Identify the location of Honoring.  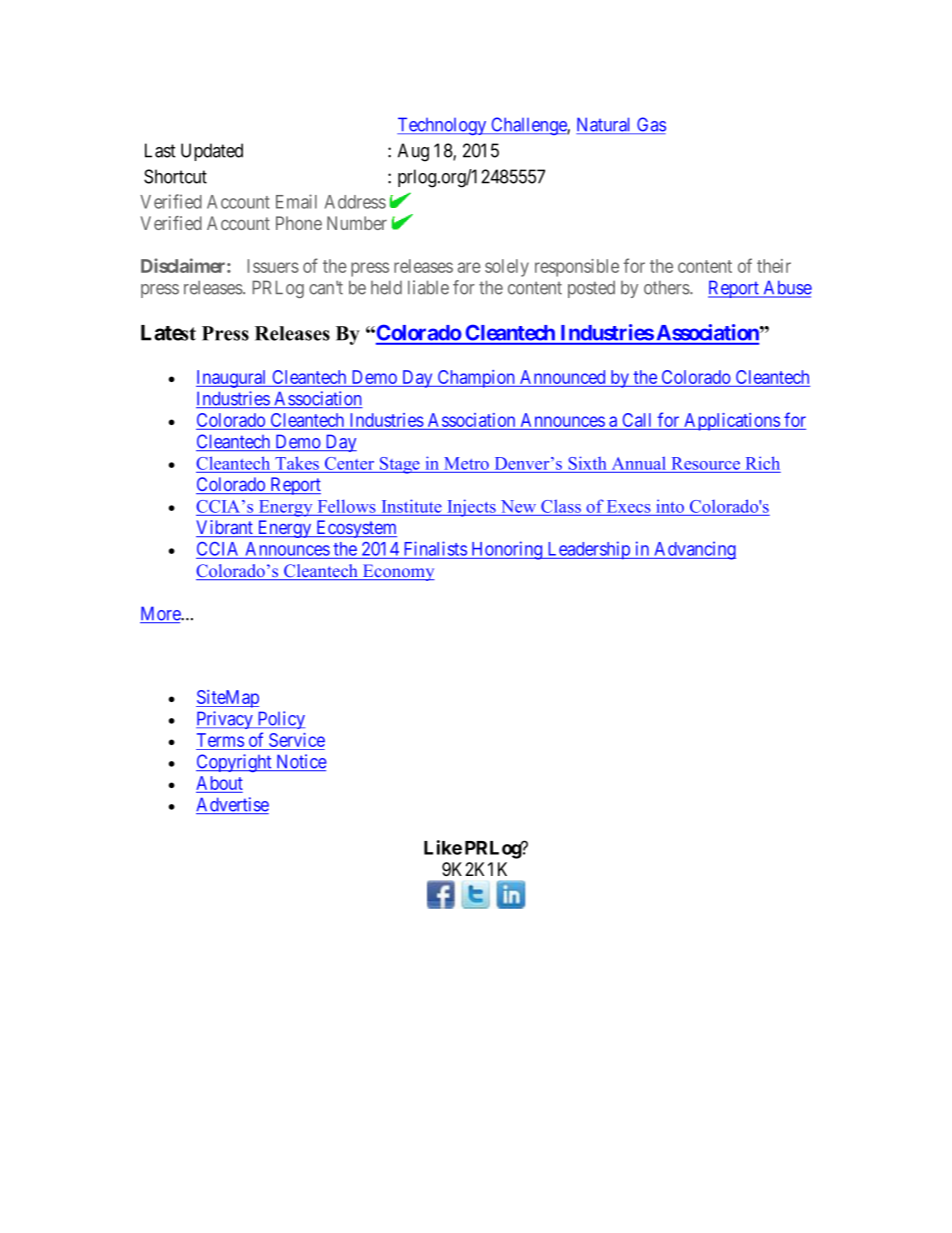
(507, 550).
